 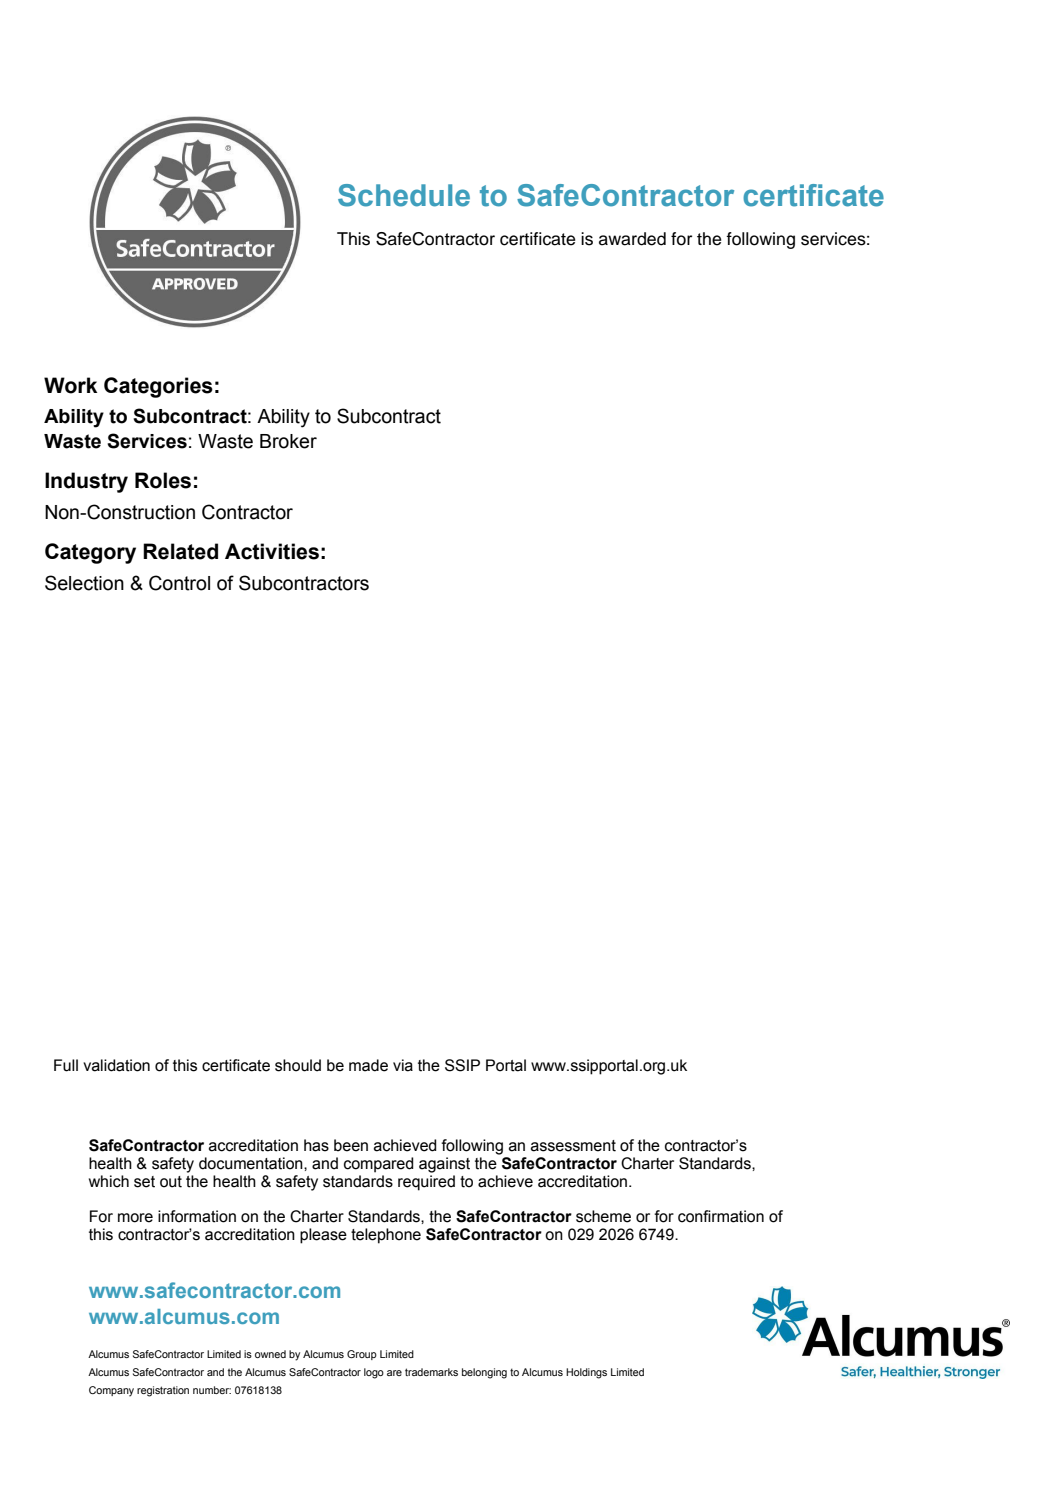 What do you see at coordinates (403, 1065) in the image?
I see `via` at bounding box center [403, 1065].
